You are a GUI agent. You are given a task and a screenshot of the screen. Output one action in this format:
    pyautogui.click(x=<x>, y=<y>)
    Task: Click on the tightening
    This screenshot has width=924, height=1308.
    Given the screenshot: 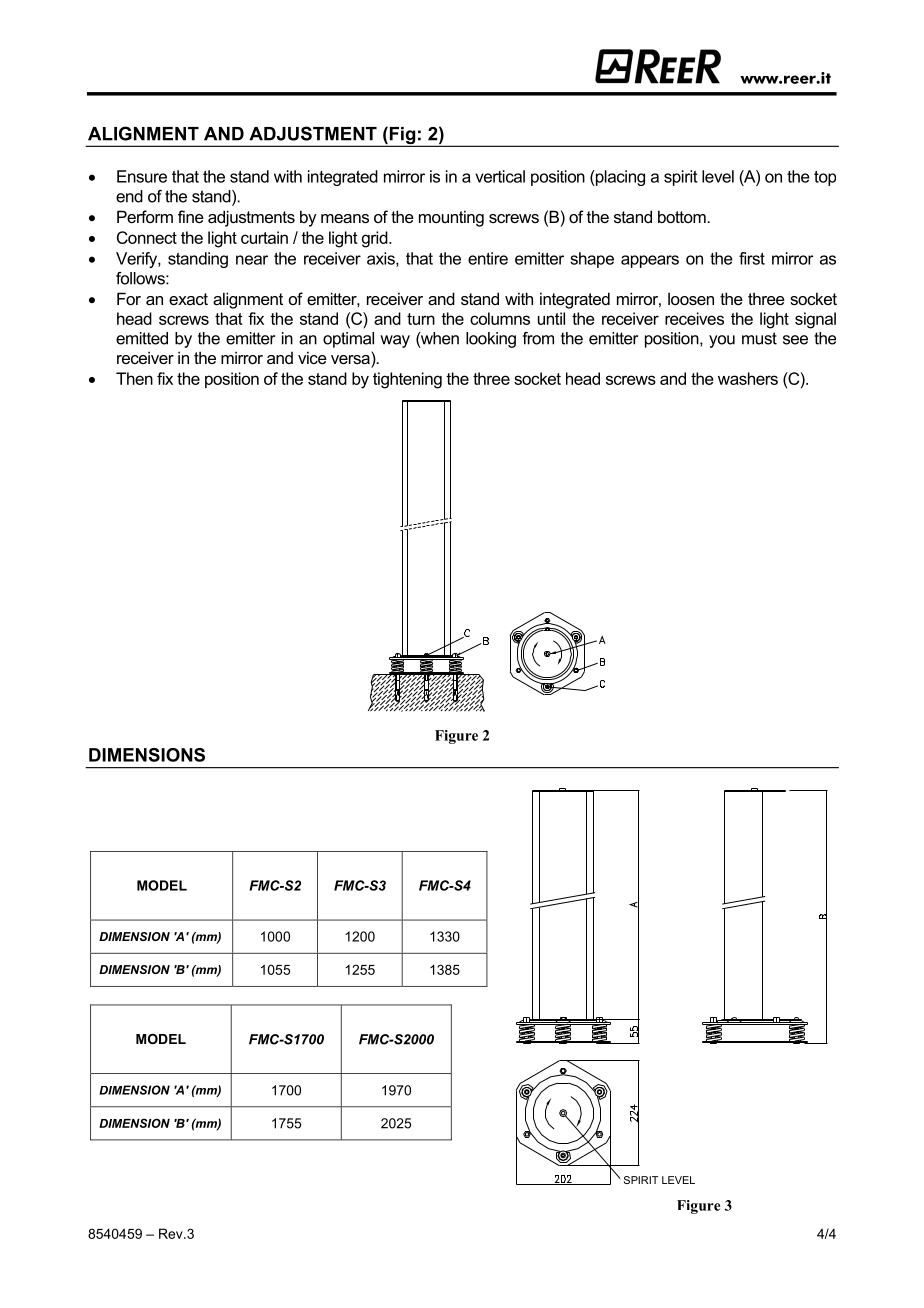 What is the action you would take?
    pyautogui.click(x=407, y=380)
